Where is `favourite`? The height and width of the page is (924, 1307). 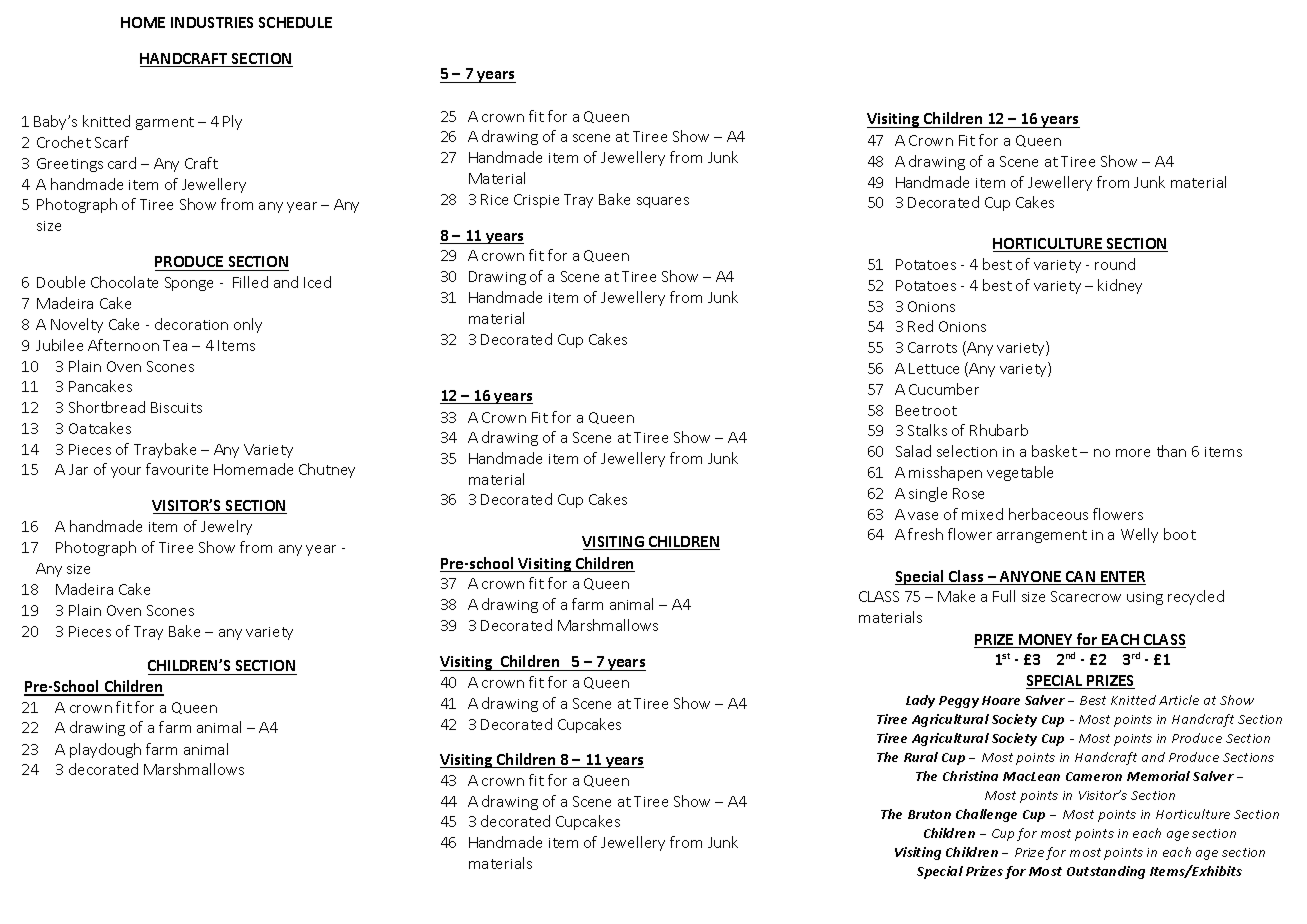
favourite is located at coordinates (177, 469).
